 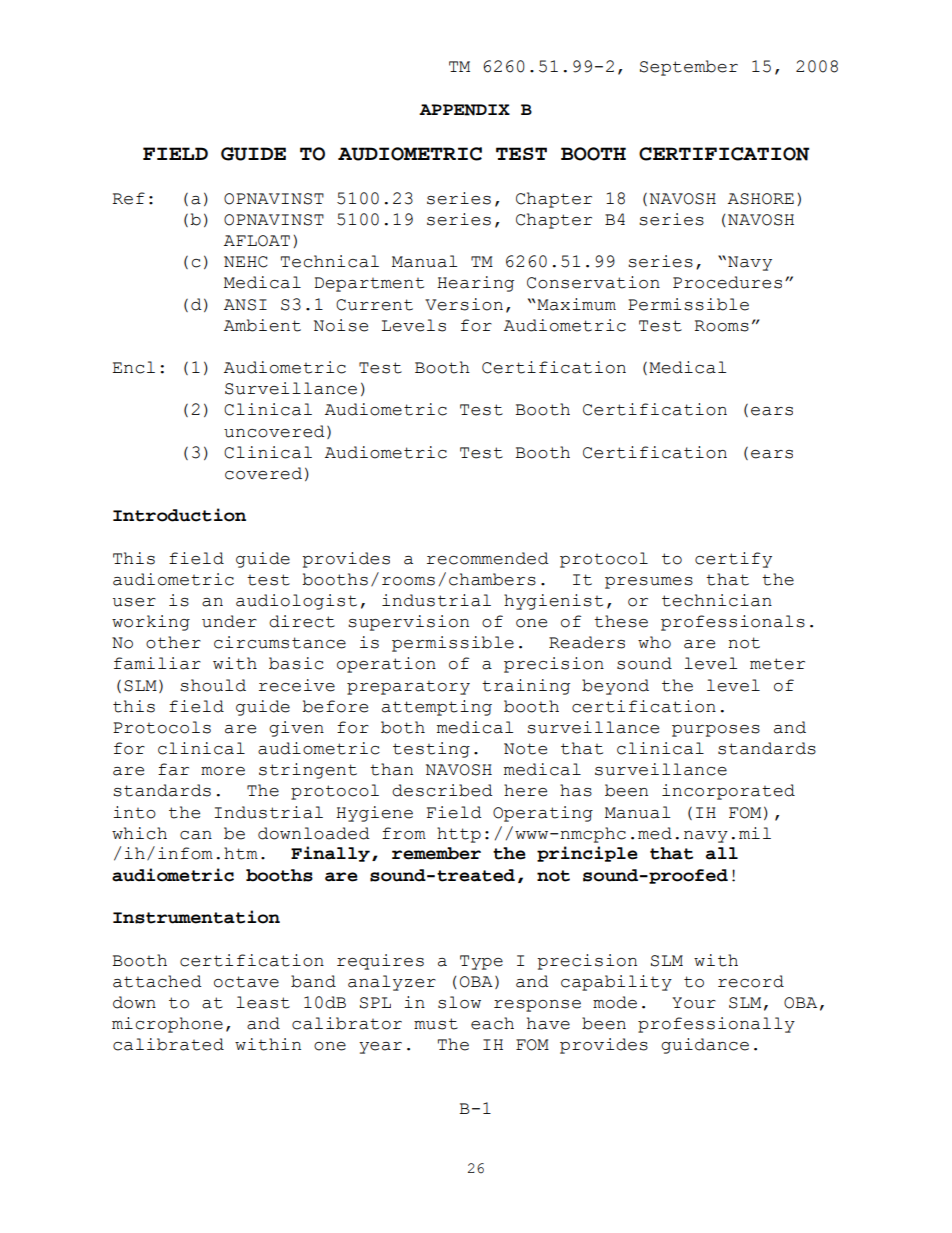 I want to click on September, so click(x=689, y=68).
